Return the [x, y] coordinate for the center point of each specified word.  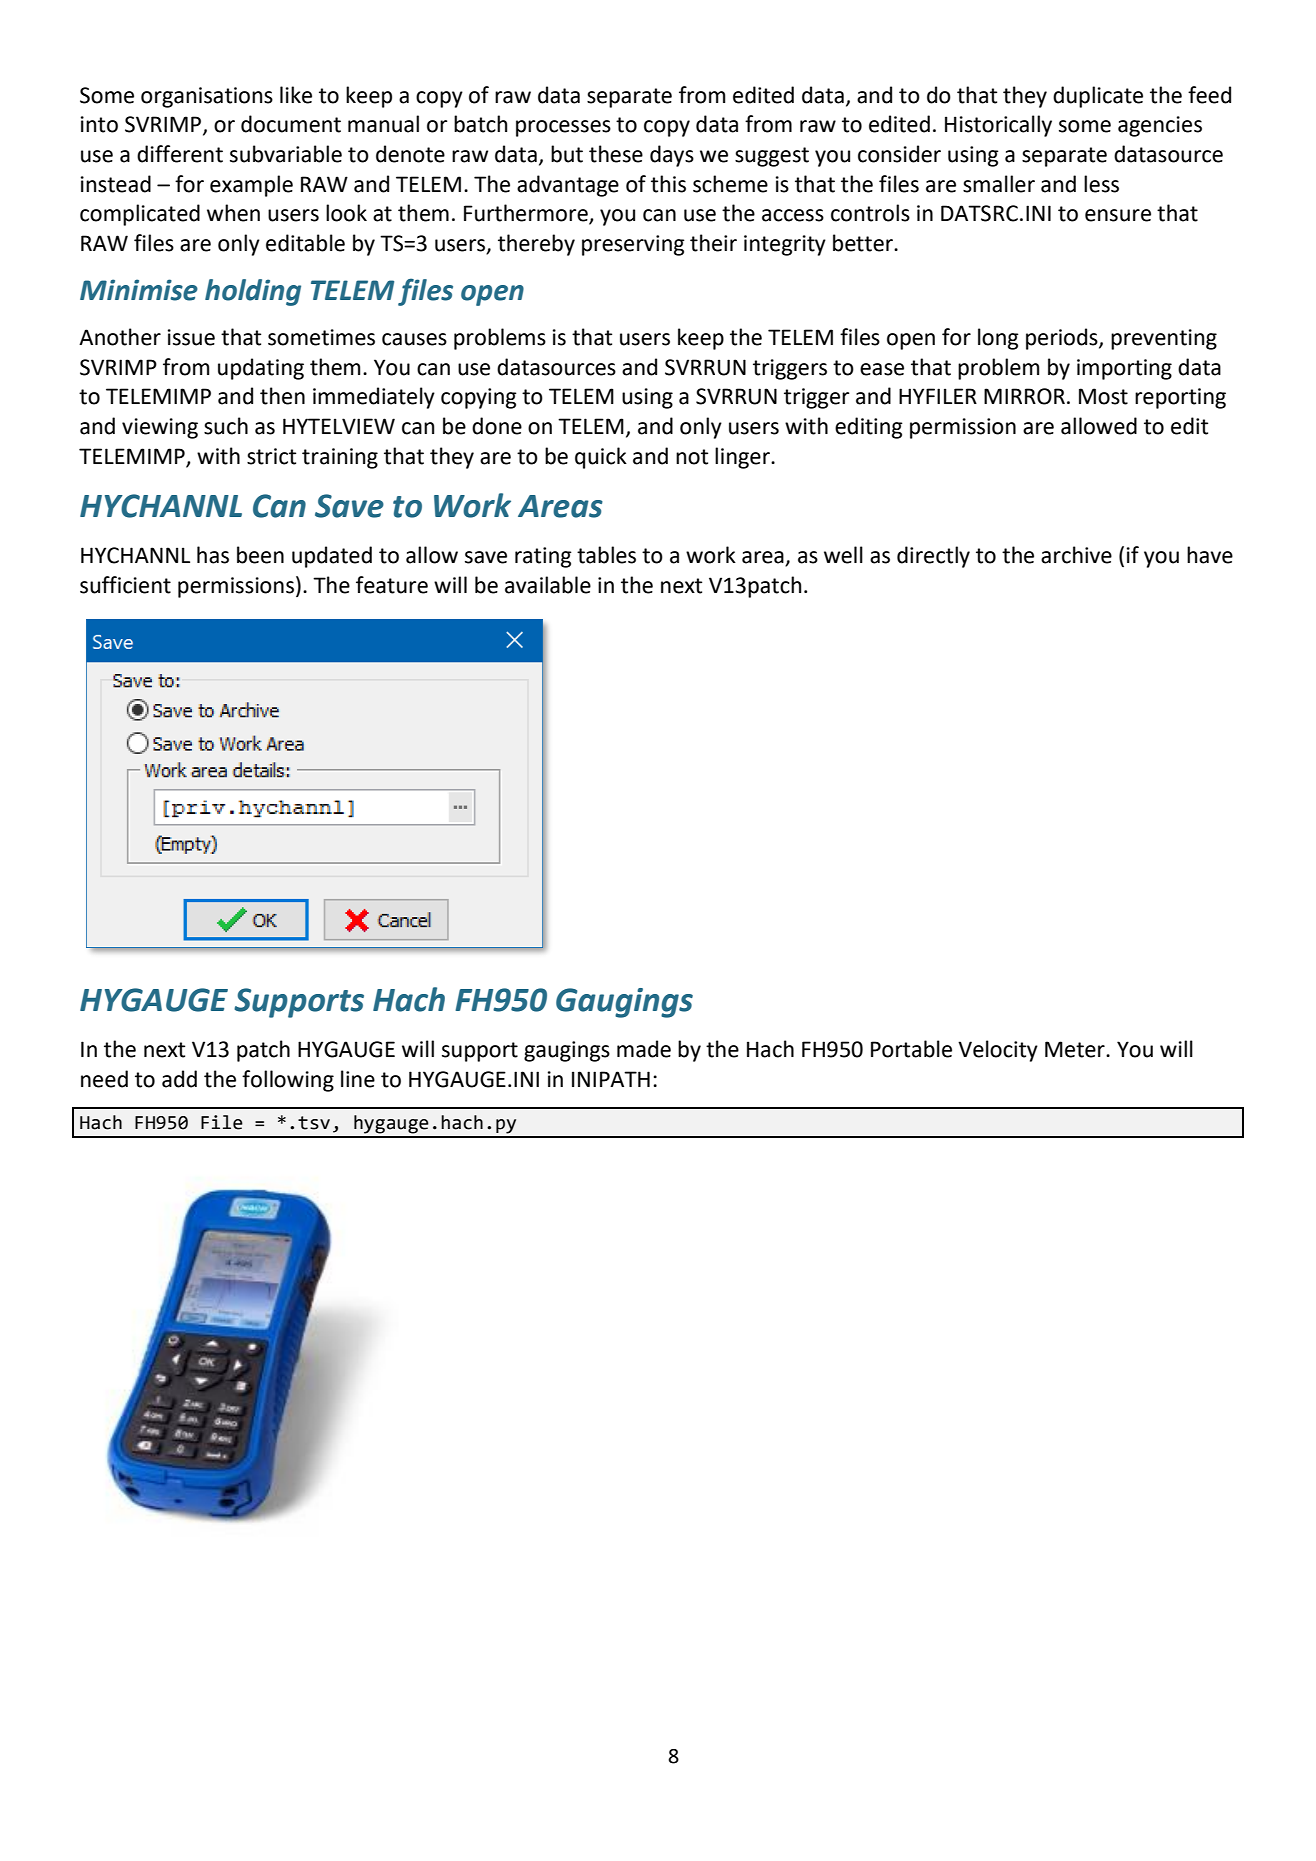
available [548, 585]
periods [1063, 339]
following [288, 1081]
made [644, 1049]
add [179, 1079]
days [672, 156]
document [291, 124]
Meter [1076, 1049]
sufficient [125, 585]
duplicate [1098, 97]
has [213, 555]
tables [606, 555]
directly [933, 557]
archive [1076, 555]
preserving [633, 245]
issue [191, 337]
